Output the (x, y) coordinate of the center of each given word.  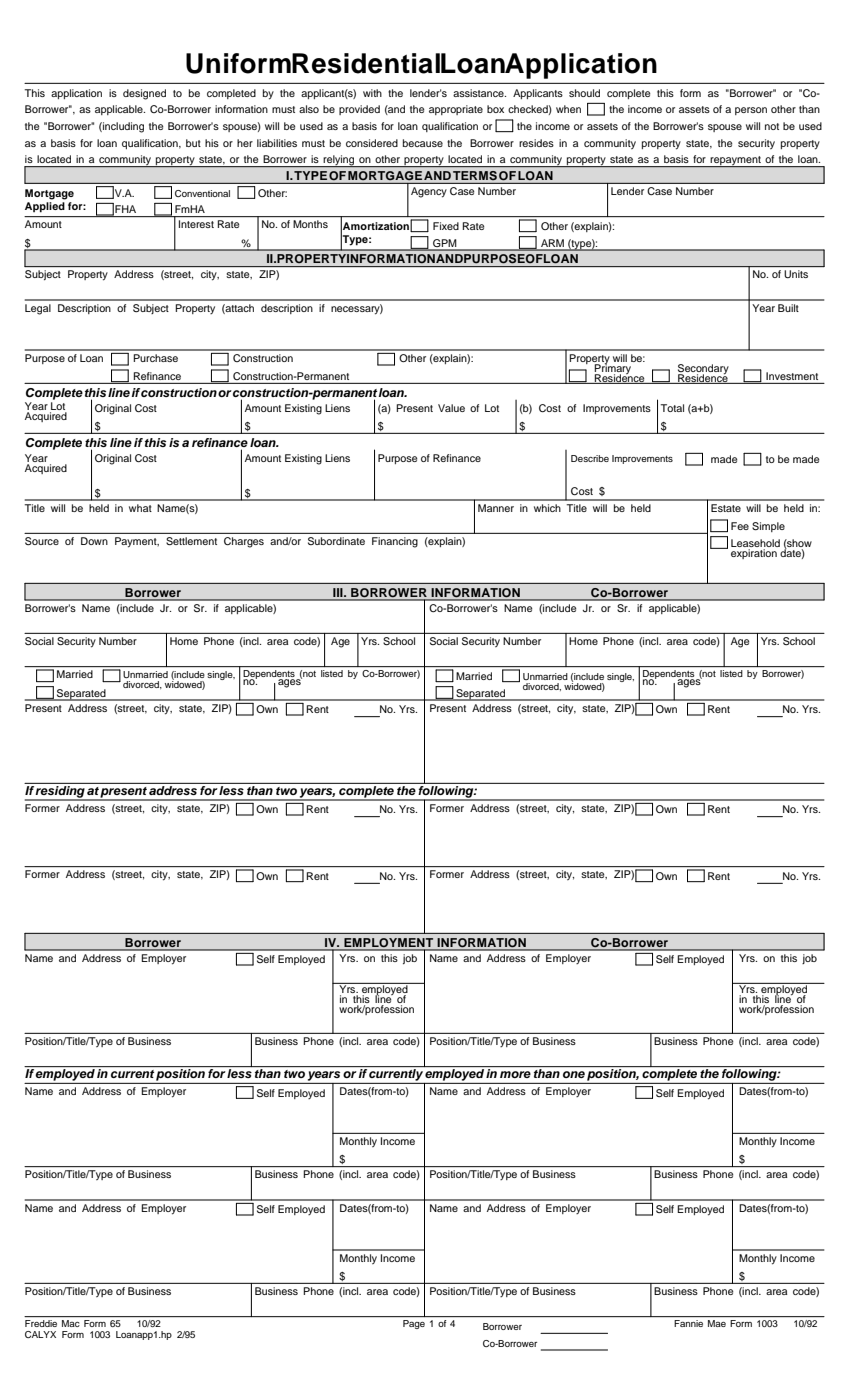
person (751, 111)
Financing (395, 542)
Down (94, 541)
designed (144, 94)
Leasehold (755, 543)
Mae (717, 1323)
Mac (71, 1323)
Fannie (688, 1323)
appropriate (456, 110)
